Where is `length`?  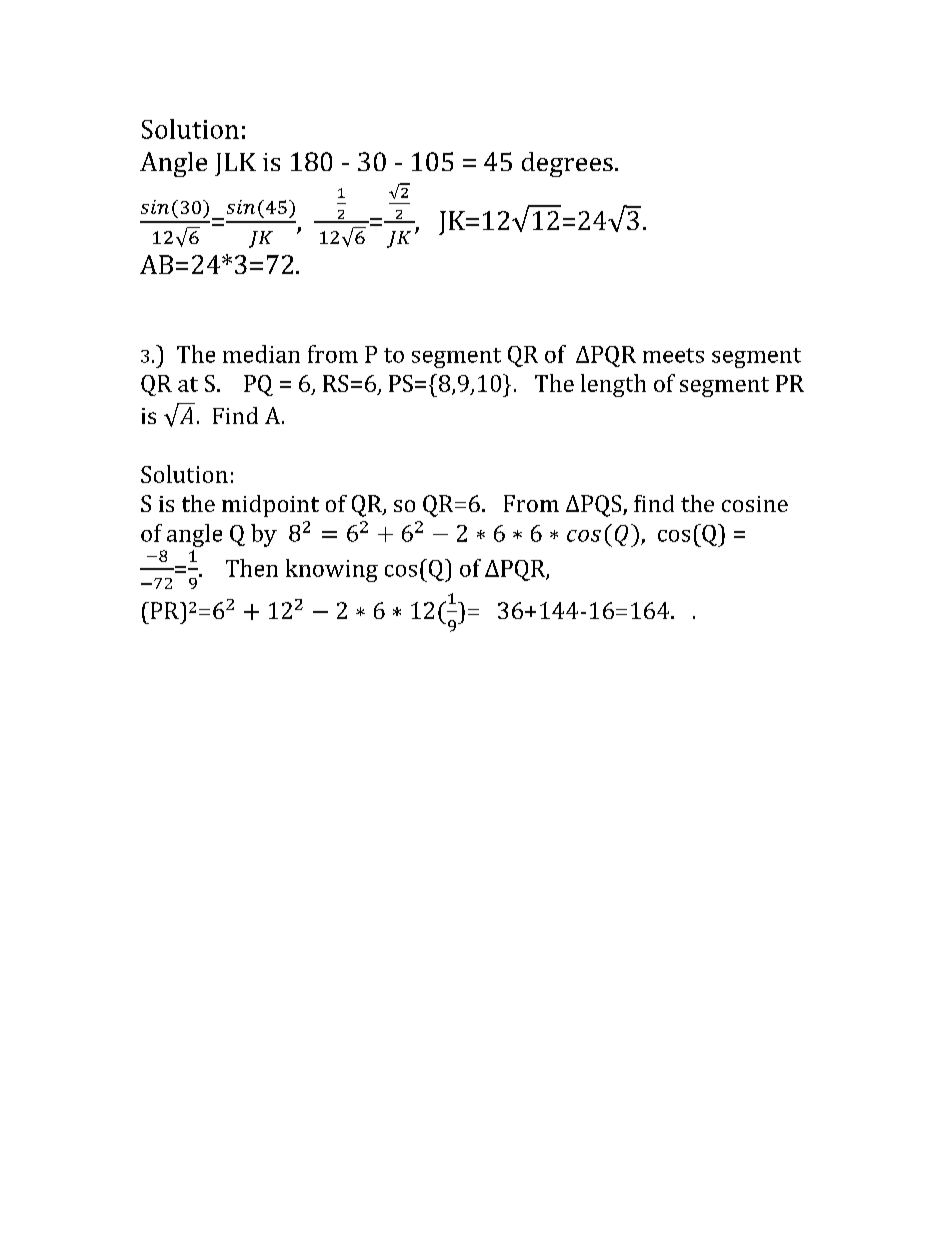
length is located at coordinates (613, 385).
